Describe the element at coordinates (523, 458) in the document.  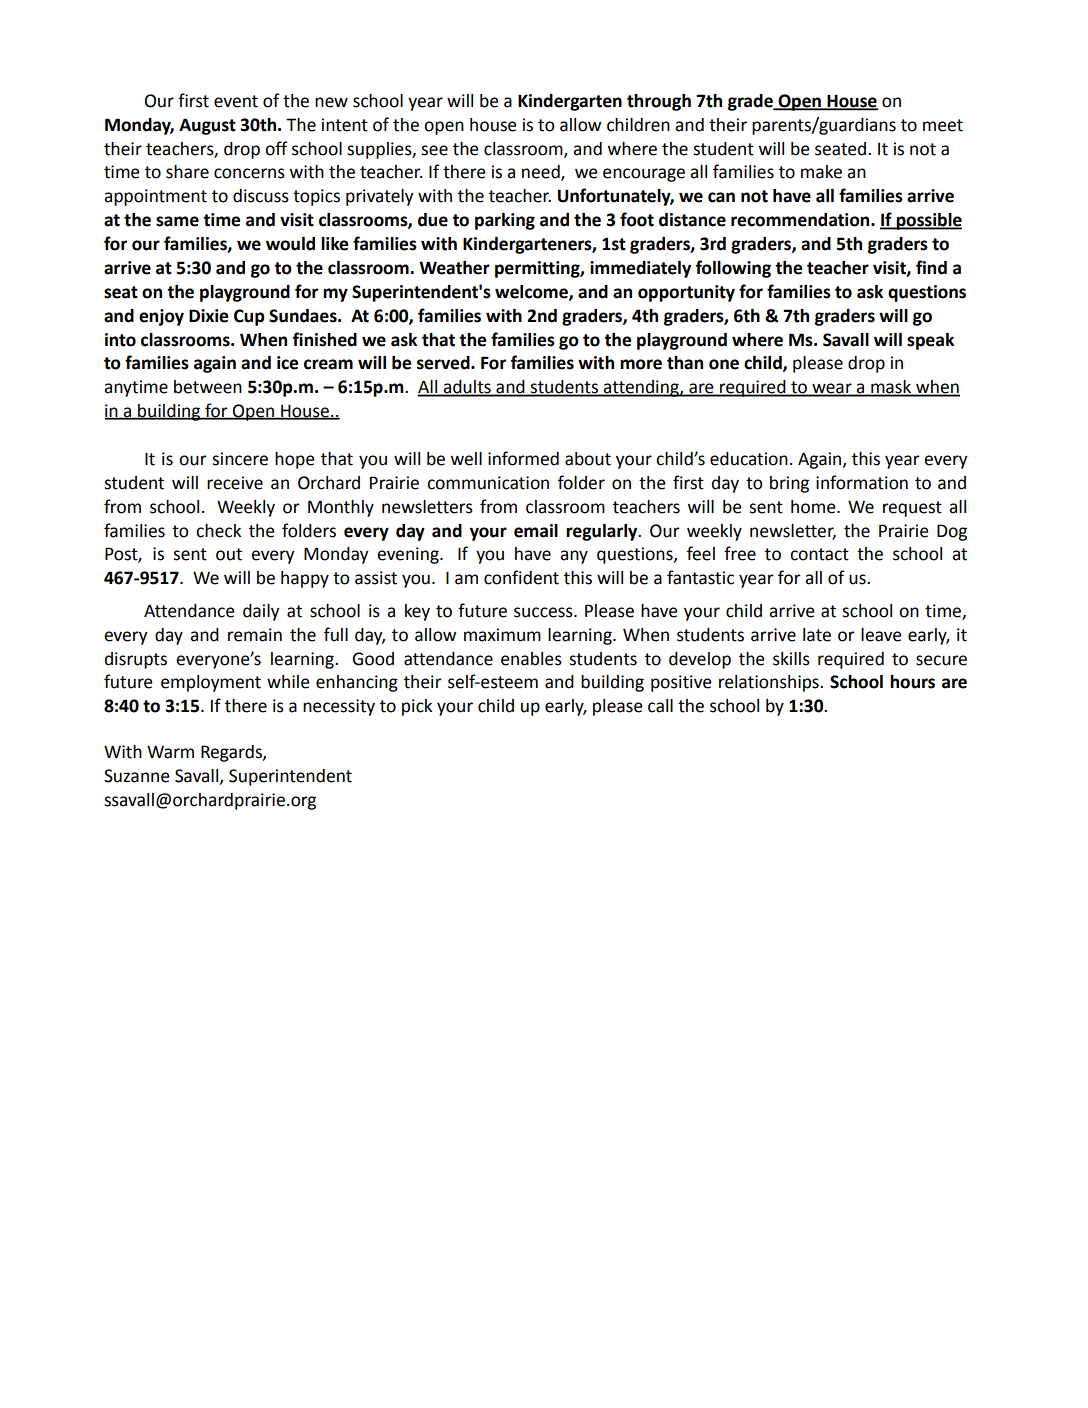
I see `informed` at that location.
